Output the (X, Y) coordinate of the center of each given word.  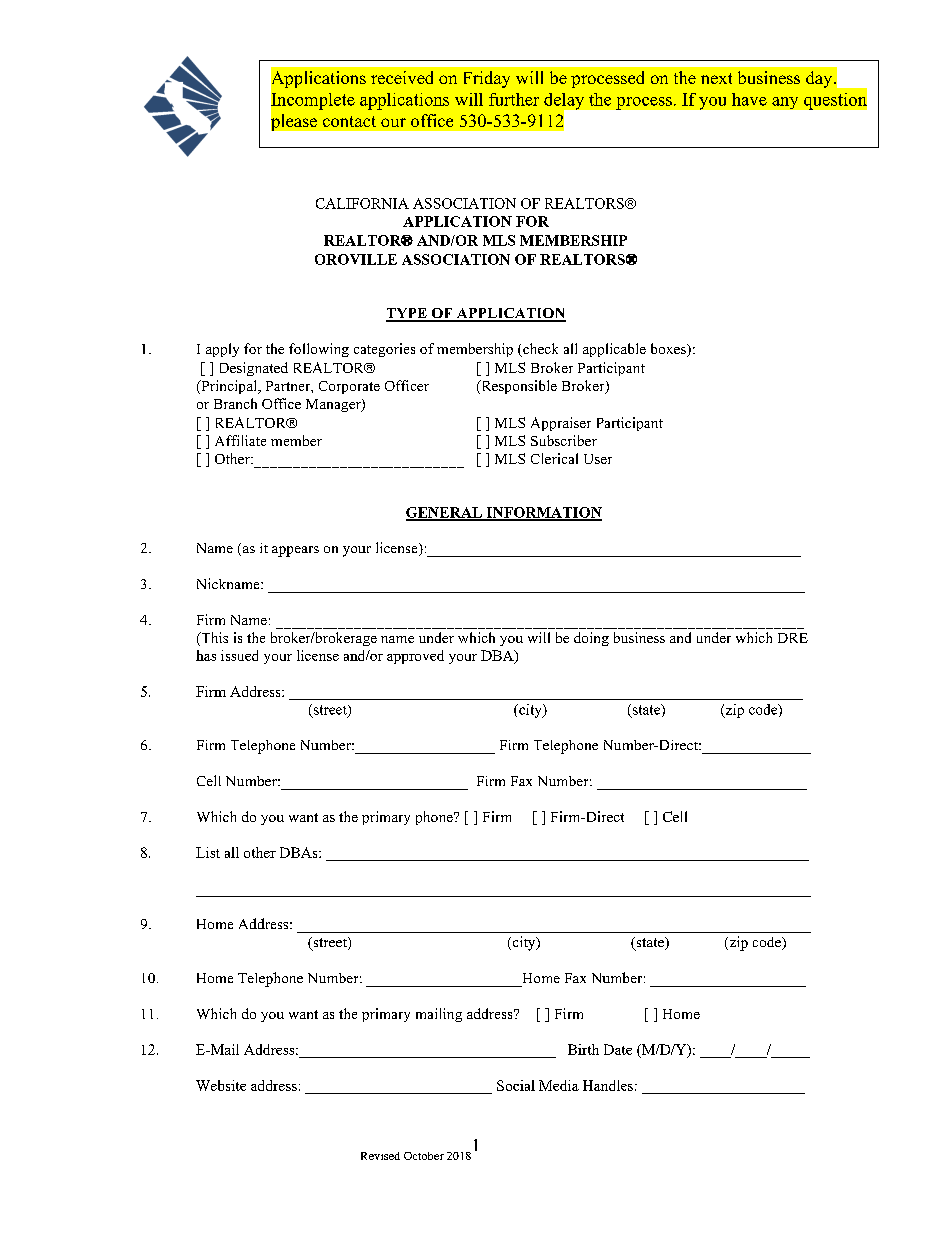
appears (295, 551)
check (539, 350)
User (598, 459)
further (514, 99)
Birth (583, 1049)
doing (591, 639)
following (319, 350)
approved (415, 657)
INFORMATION (543, 513)
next (716, 78)
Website (221, 1085)
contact (349, 121)
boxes (669, 350)
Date (618, 1049)
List (208, 852)
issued (239, 655)
